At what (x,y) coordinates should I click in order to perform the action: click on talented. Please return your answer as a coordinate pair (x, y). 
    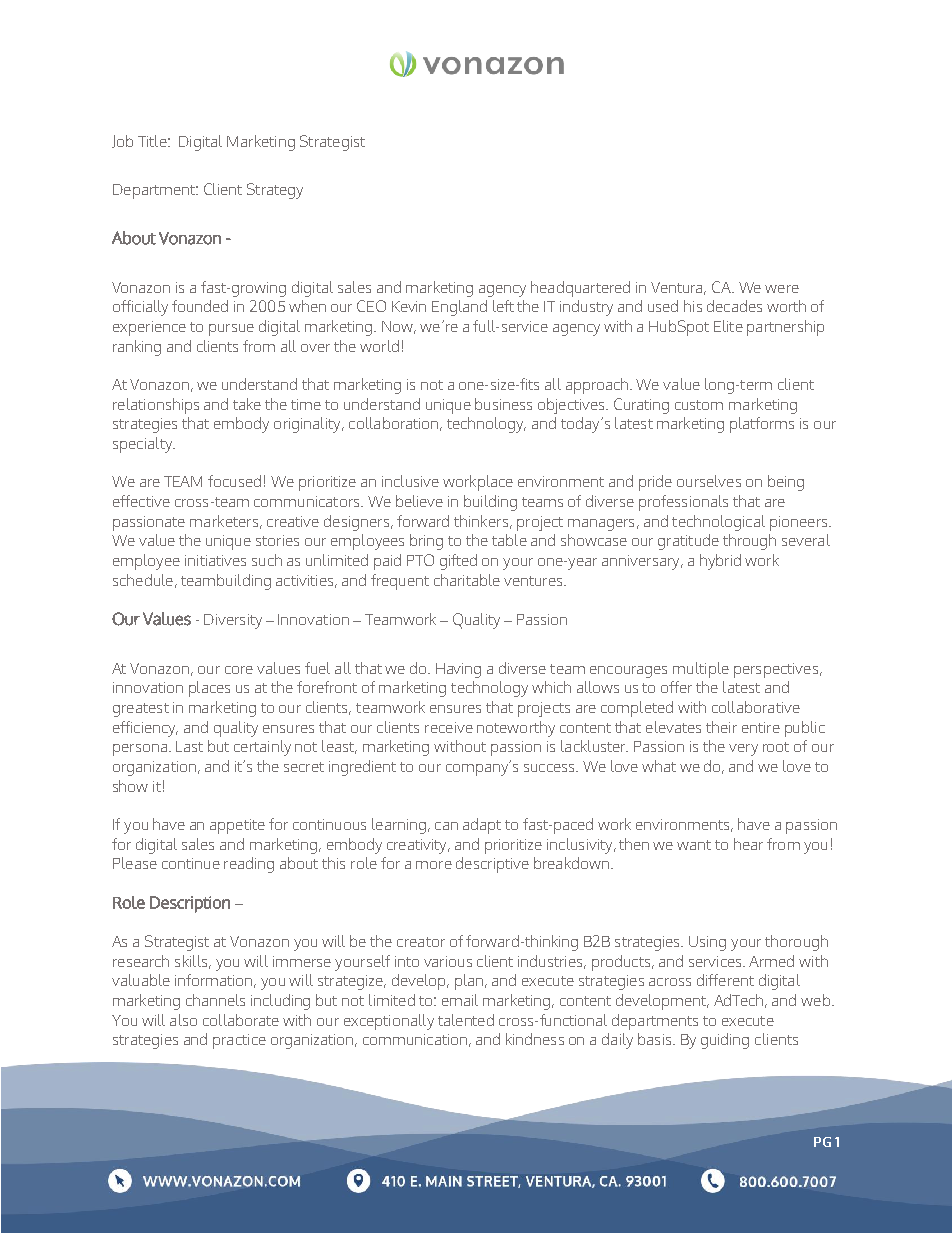
    Looking at the image, I should click on (466, 1020).
